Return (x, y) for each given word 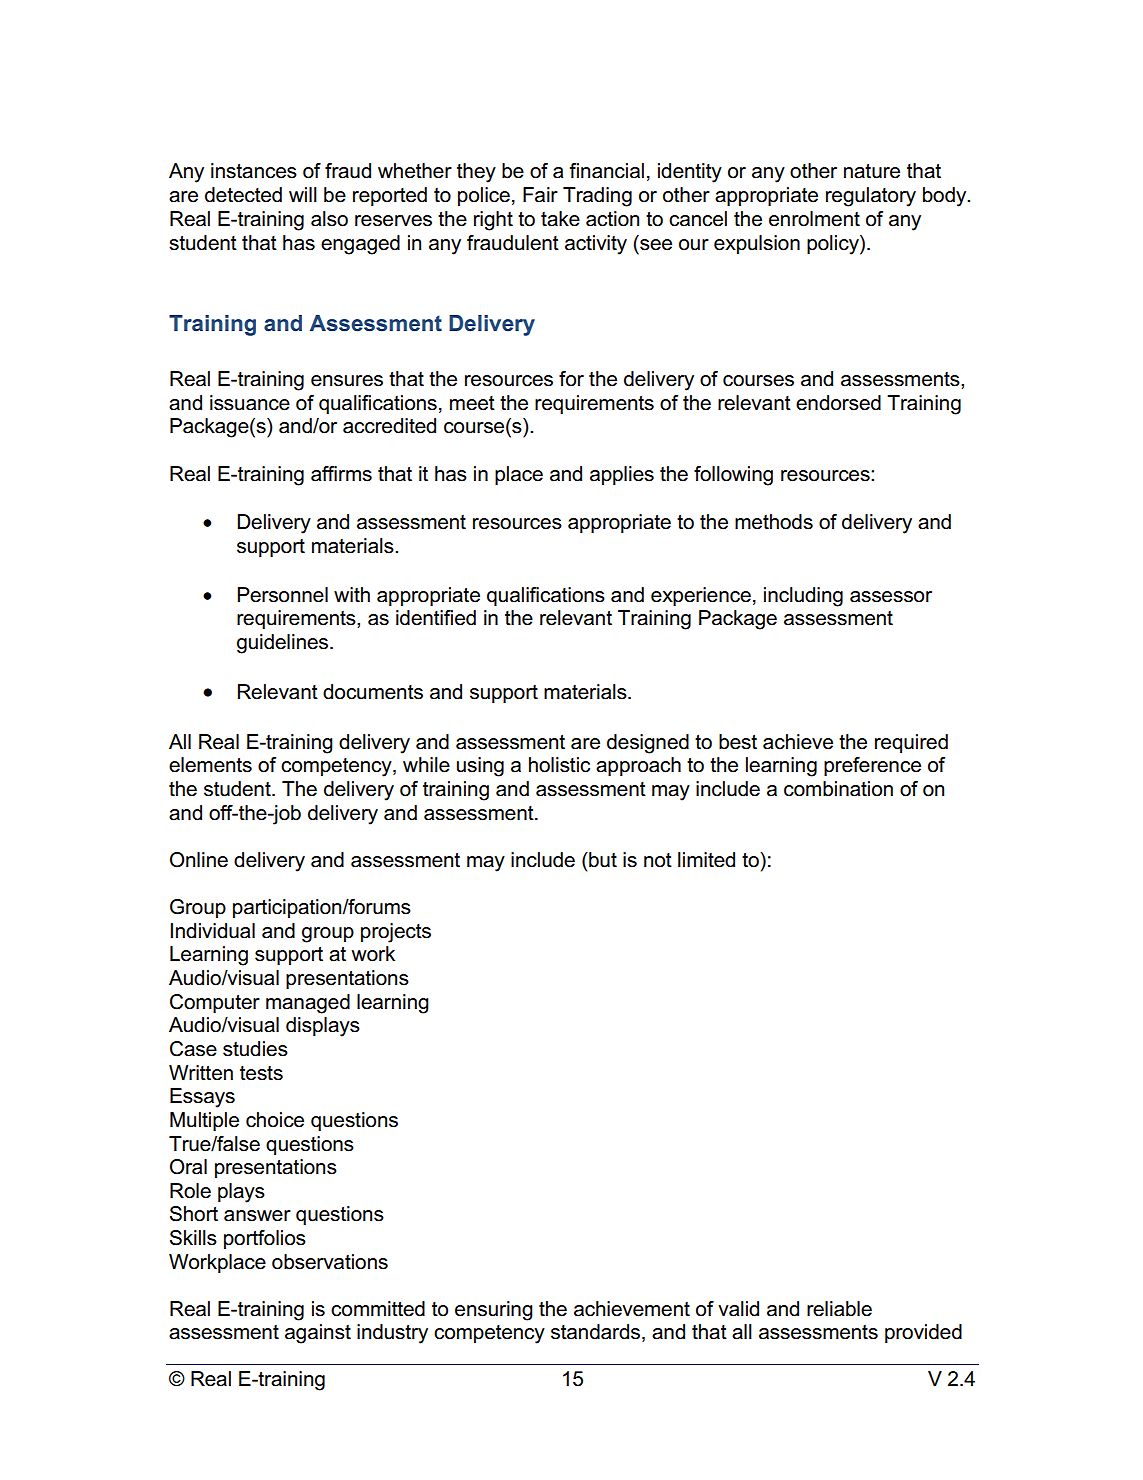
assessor (891, 597)
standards (597, 1333)
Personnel (283, 595)
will (303, 194)
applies (622, 475)
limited (706, 860)
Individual (212, 931)
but (602, 860)
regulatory (871, 197)
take (560, 219)
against (318, 1334)
